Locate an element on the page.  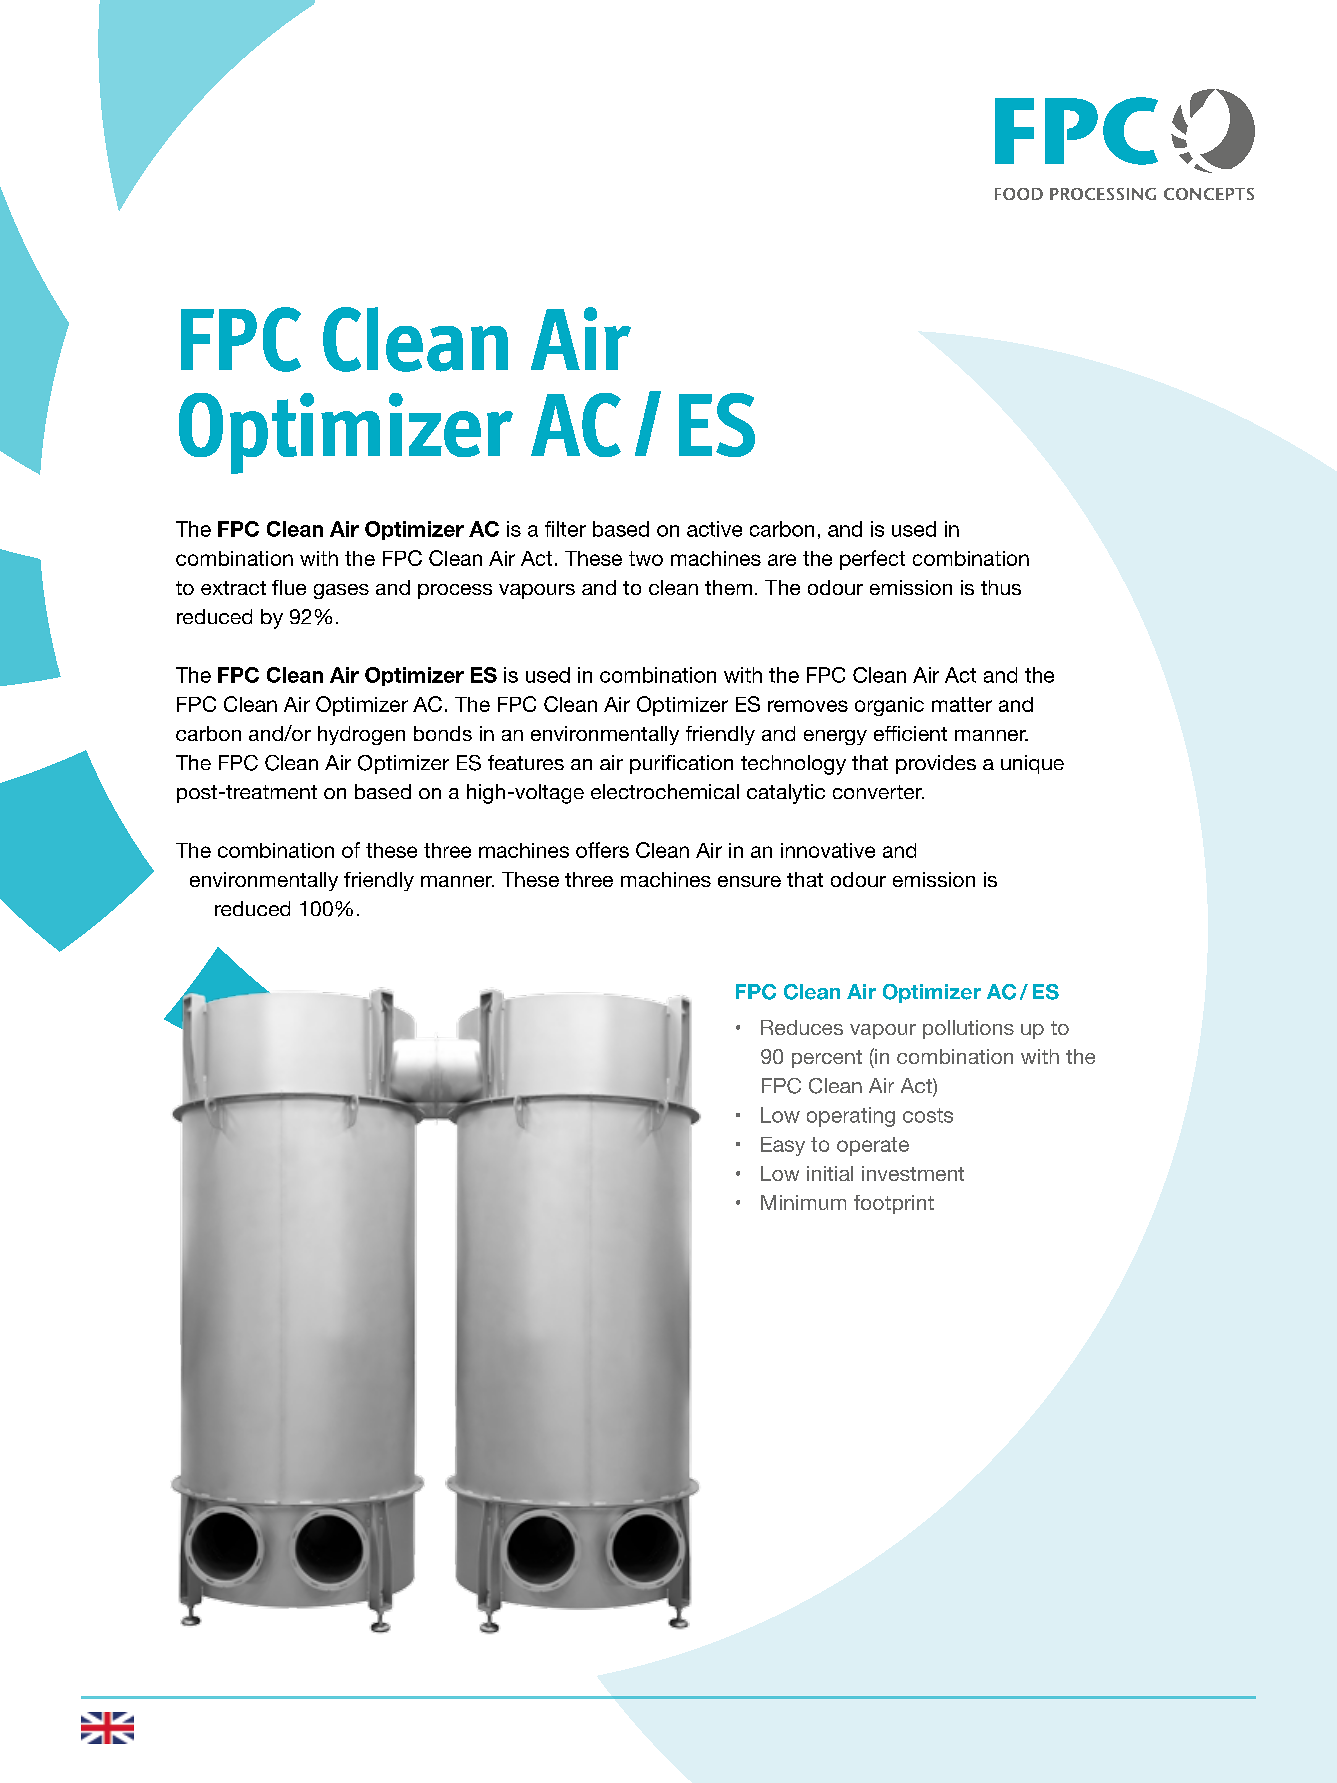
innovative is located at coordinates (828, 850).
